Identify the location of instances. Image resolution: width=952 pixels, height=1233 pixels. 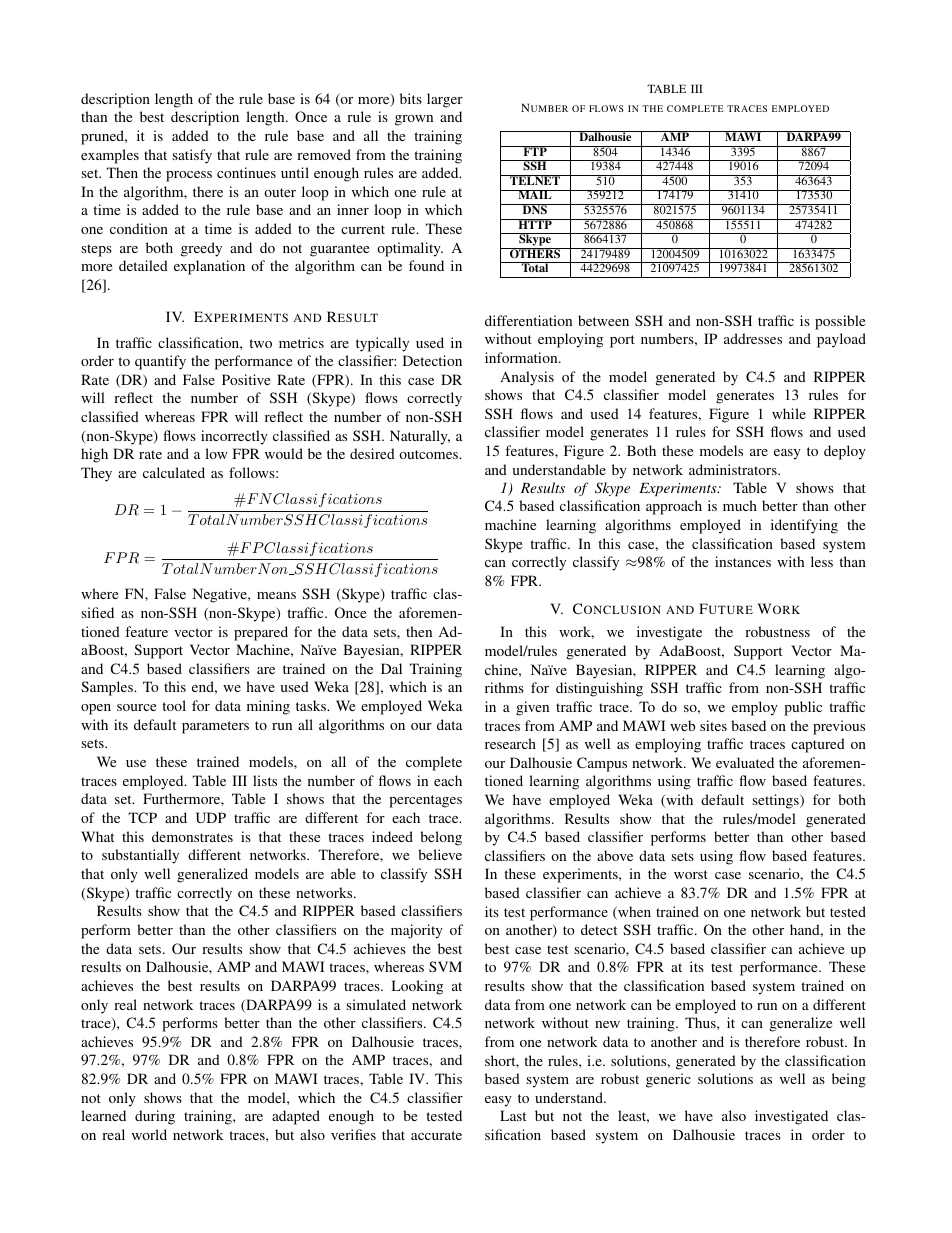
(743, 561).
